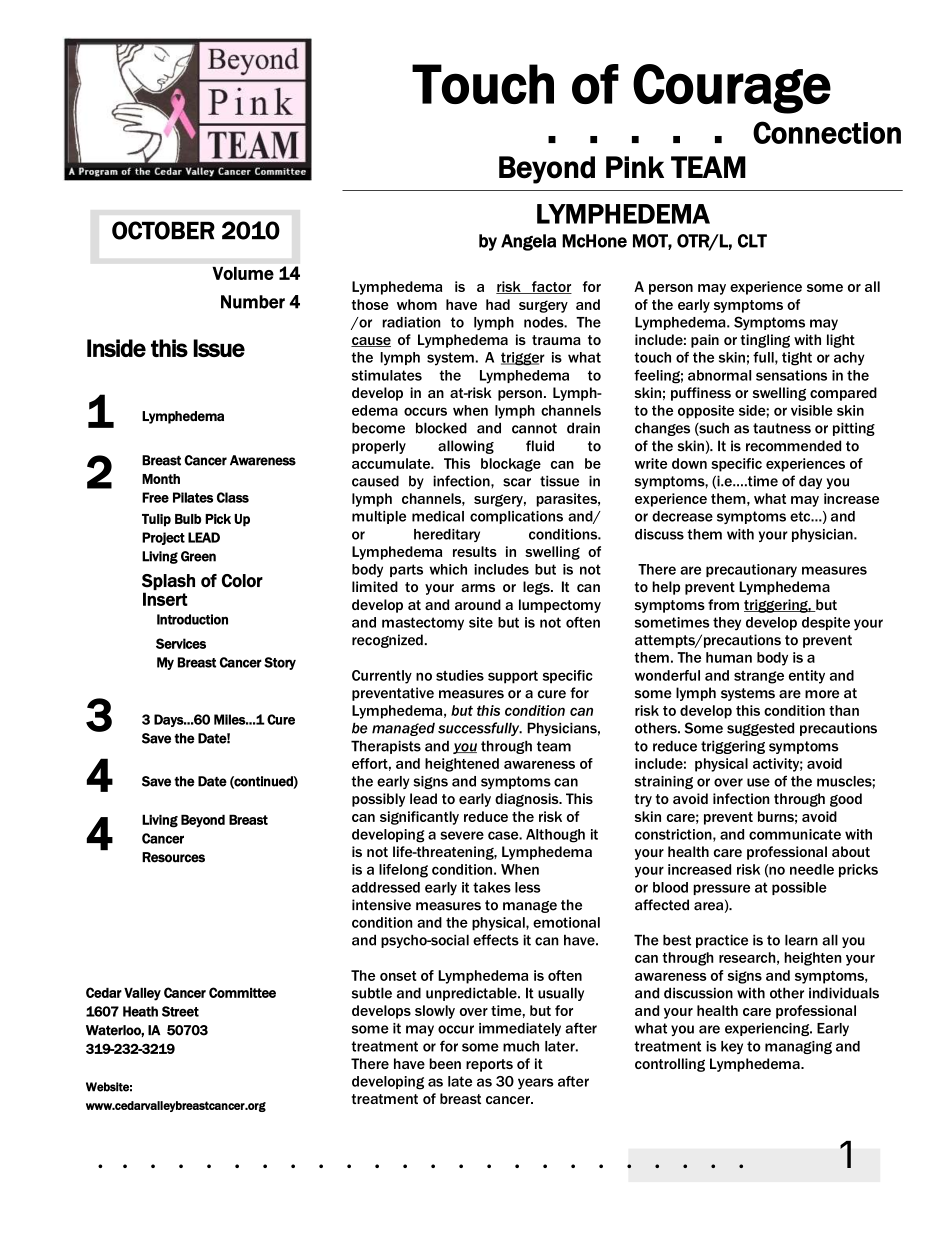 This screenshot has width=952, height=1233. Describe the element at coordinates (489, 1065) in the screenshot. I see `reports` at that location.
